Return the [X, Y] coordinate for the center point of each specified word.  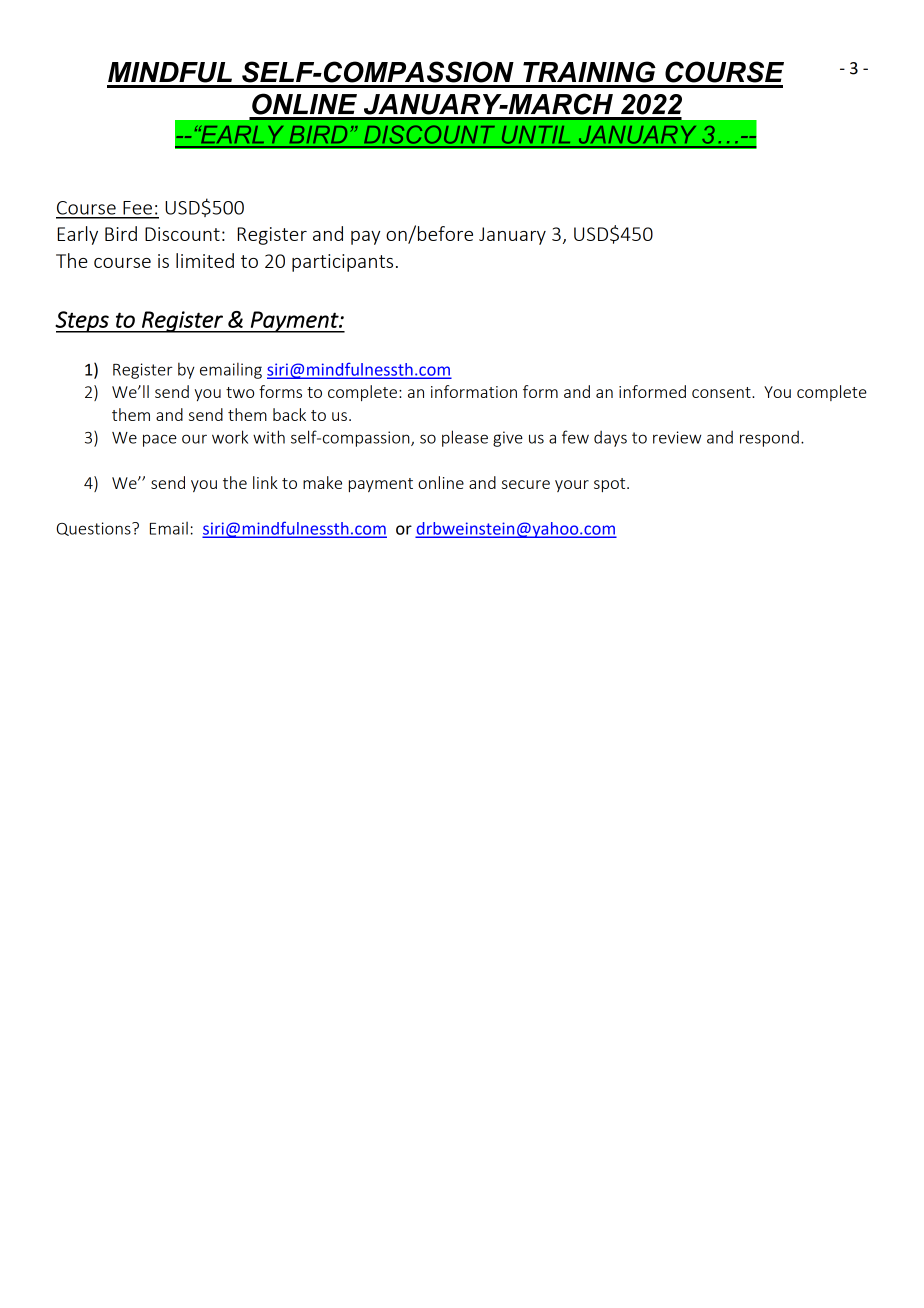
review [677, 437]
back [289, 414]
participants [342, 263]
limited [205, 260]
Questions [95, 529]
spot [611, 485]
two [240, 392]
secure [526, 484]
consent [722, 392]
